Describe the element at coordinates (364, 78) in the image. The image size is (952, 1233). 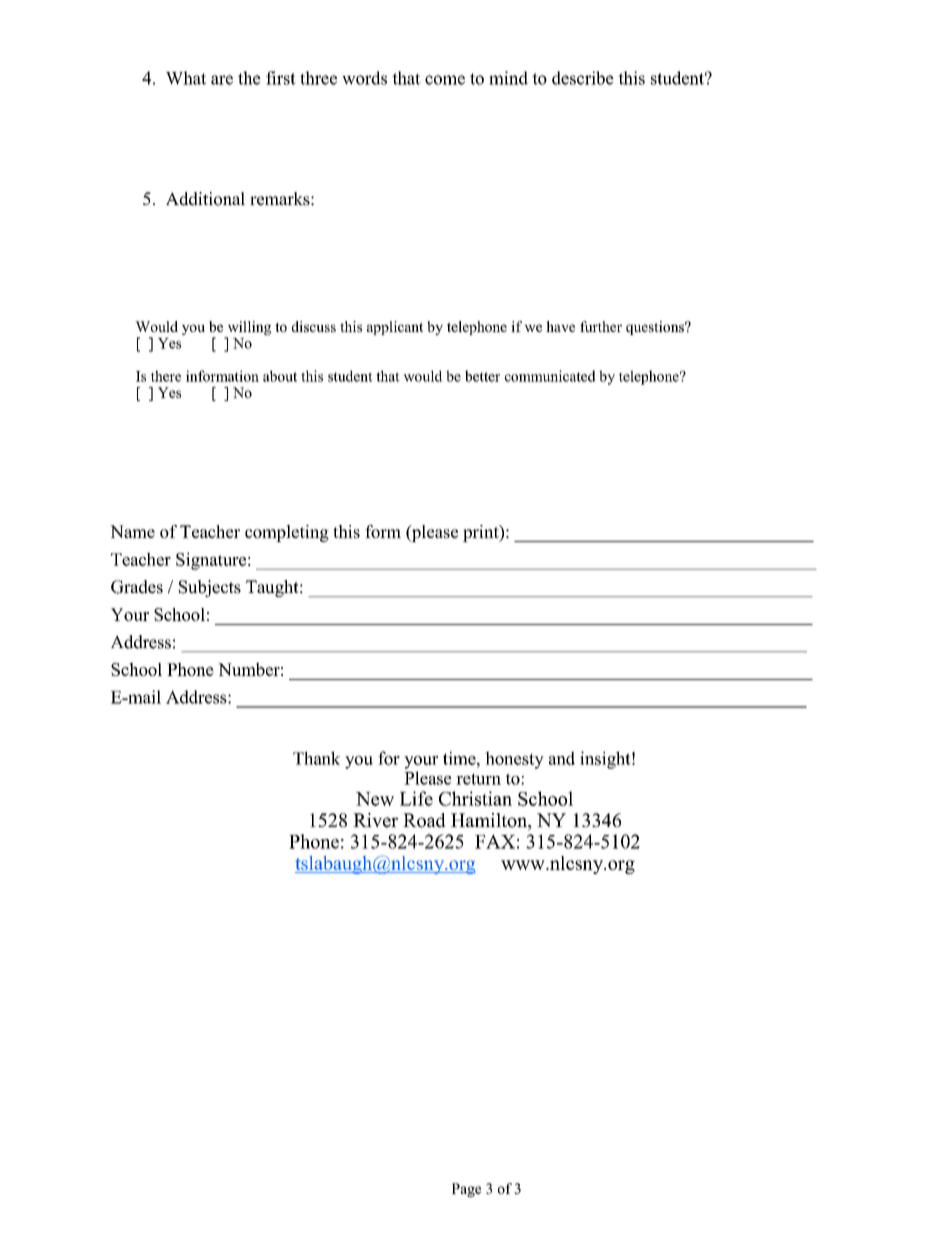
I see `words` at that location.
